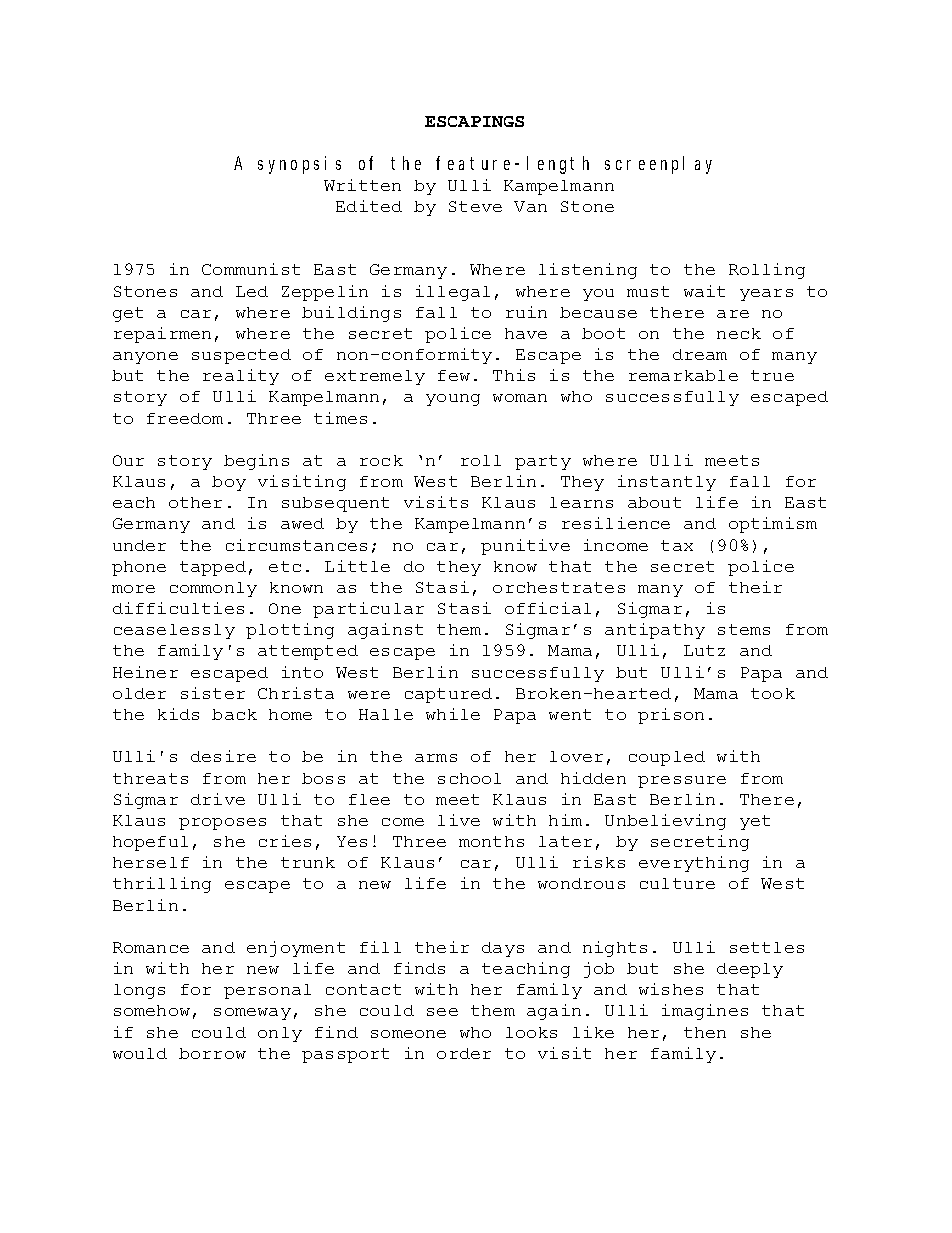 This page has width=952, height=1233. Describe the element at coordinates (667, 483) in the page. I see `instantly` at that location.
